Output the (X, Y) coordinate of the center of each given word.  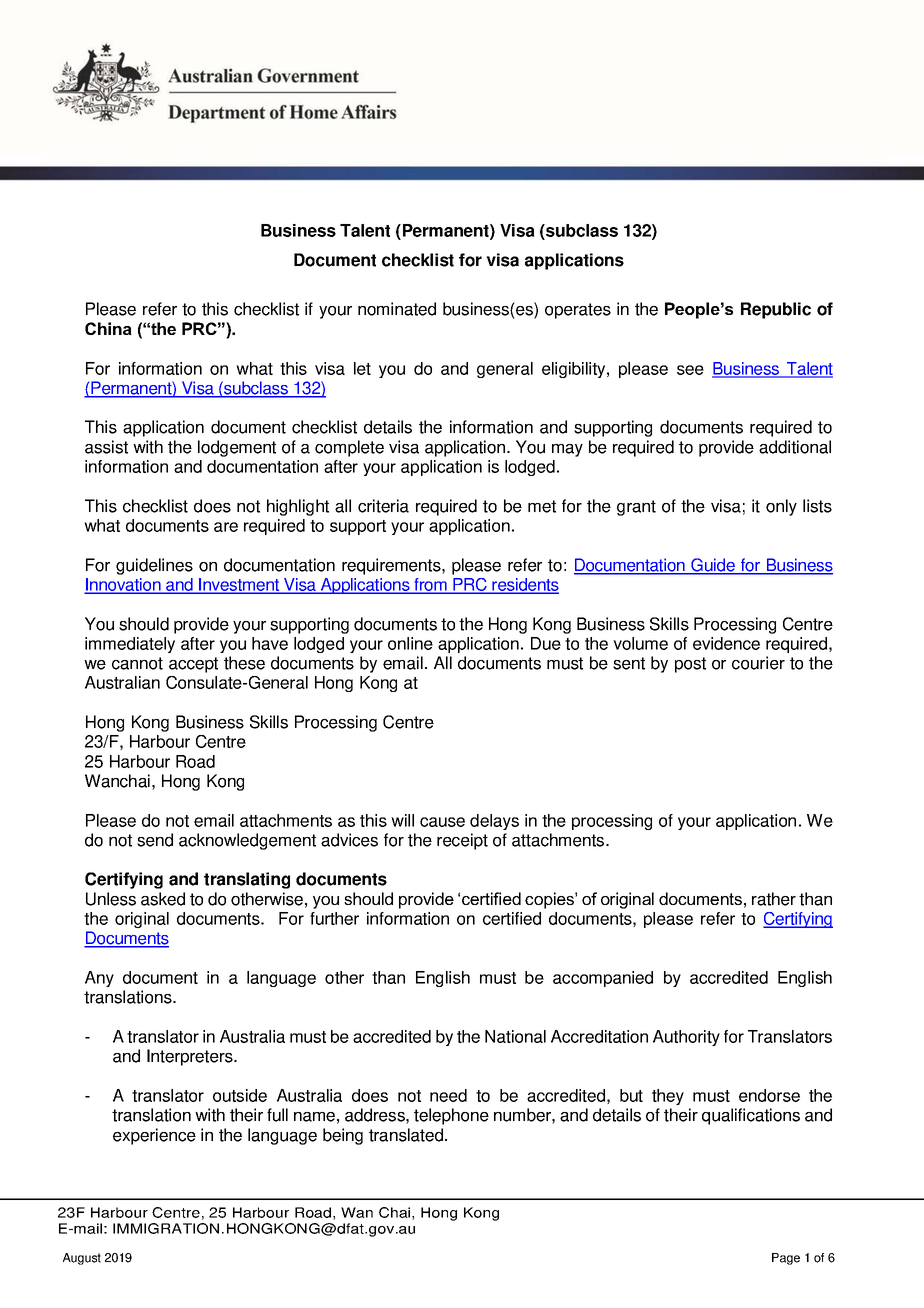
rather (774, 899)
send (155, 840)
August (82, 1259)
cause (442, 822)
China (108, 328)
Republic (776, 310)
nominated (397, 309)
